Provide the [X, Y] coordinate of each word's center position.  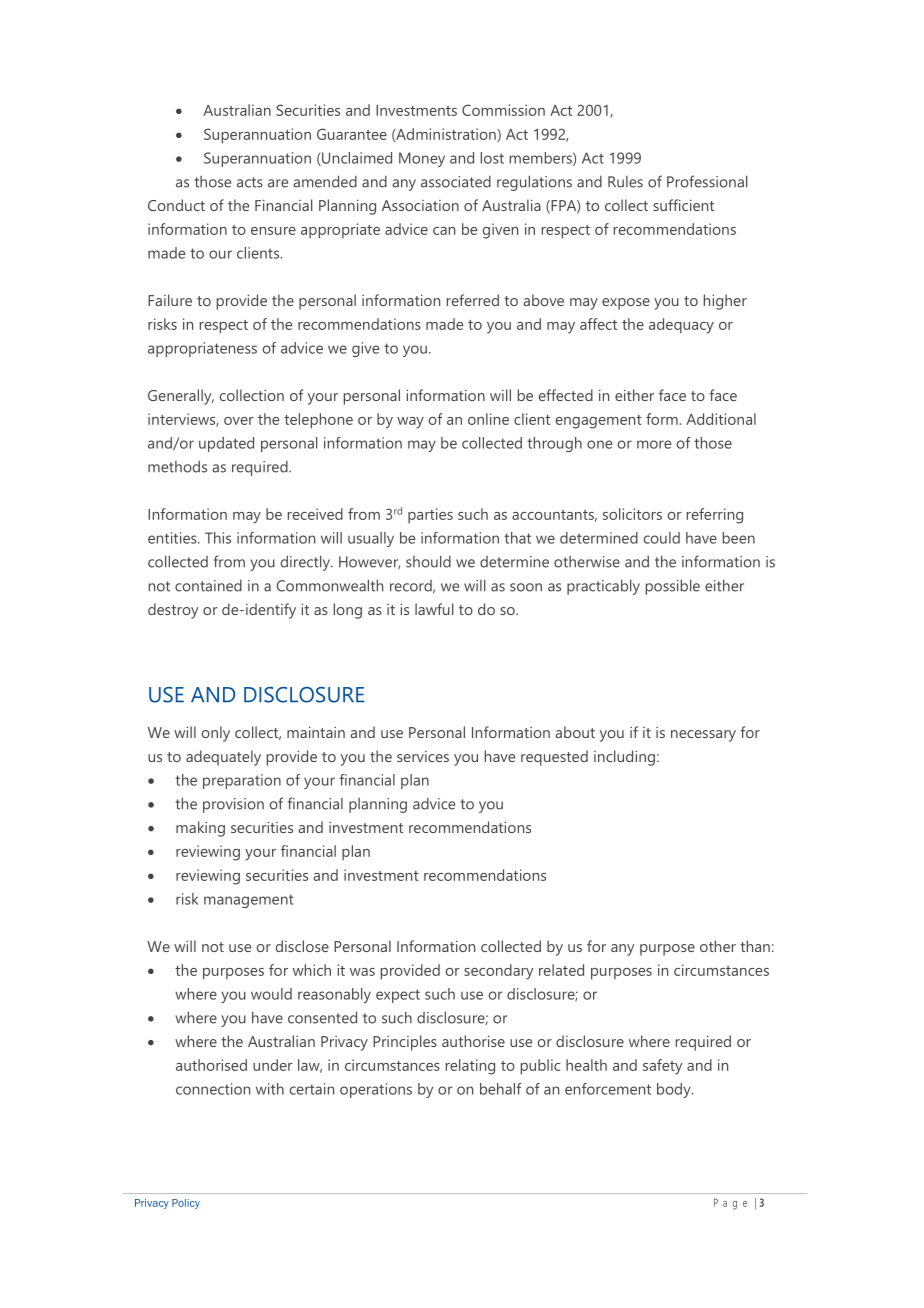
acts [250, 182]
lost [492, 158]
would [271, 994]
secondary [498, 972]
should [428, 561]
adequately [223, 758]
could [662, 538]
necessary [703, 736]
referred [473, 300]
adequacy [681, 326]
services [423, 756]
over [239, 421]
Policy [186, 1204]
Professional [707, 181]
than [755, 946]
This [218, 538]
